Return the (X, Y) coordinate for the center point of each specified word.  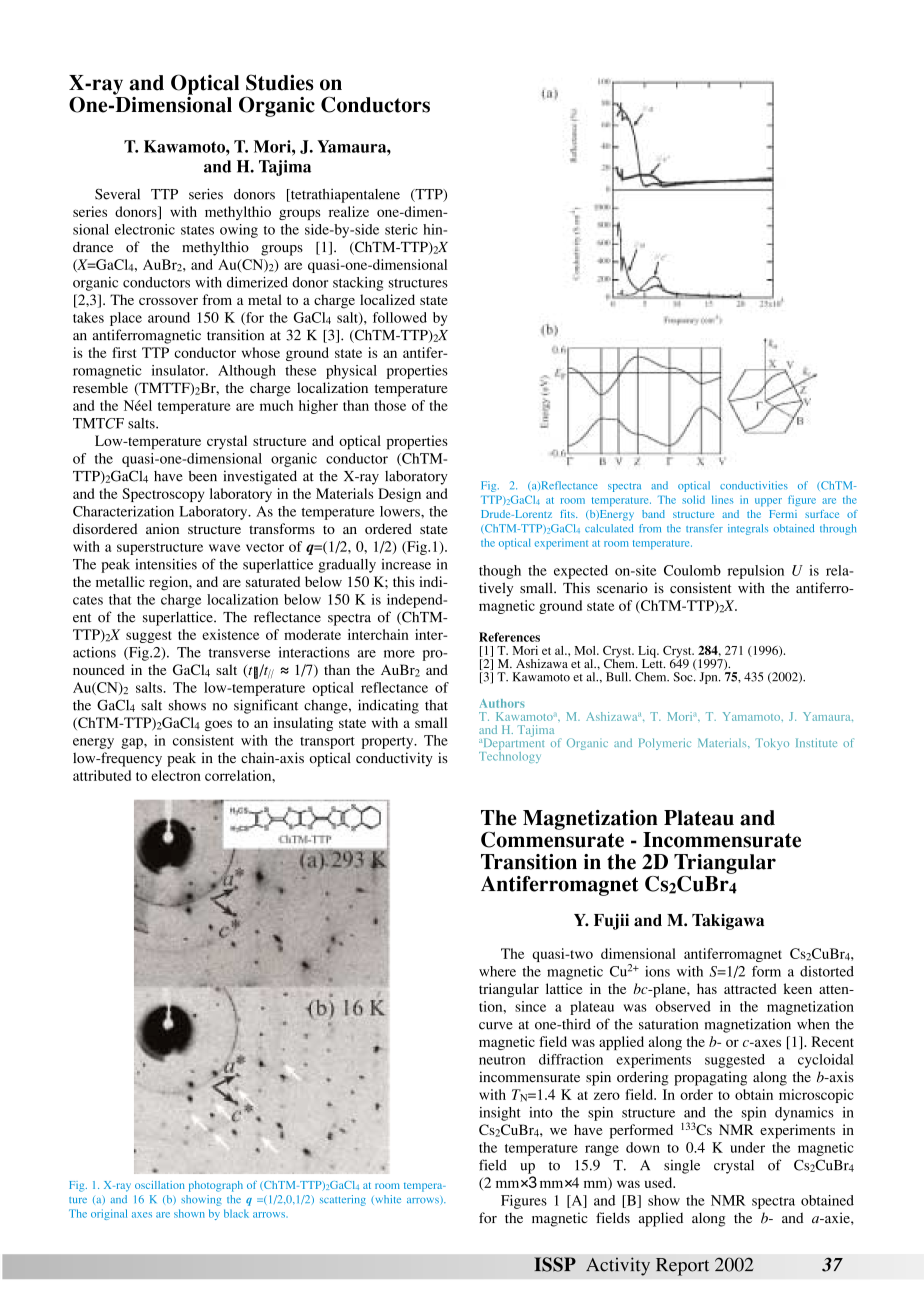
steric (401, 229)
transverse (239, 653)
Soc (684, 677)
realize (349, 211)
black (236, 1213)
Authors (502, 703)
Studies (279, 82)
